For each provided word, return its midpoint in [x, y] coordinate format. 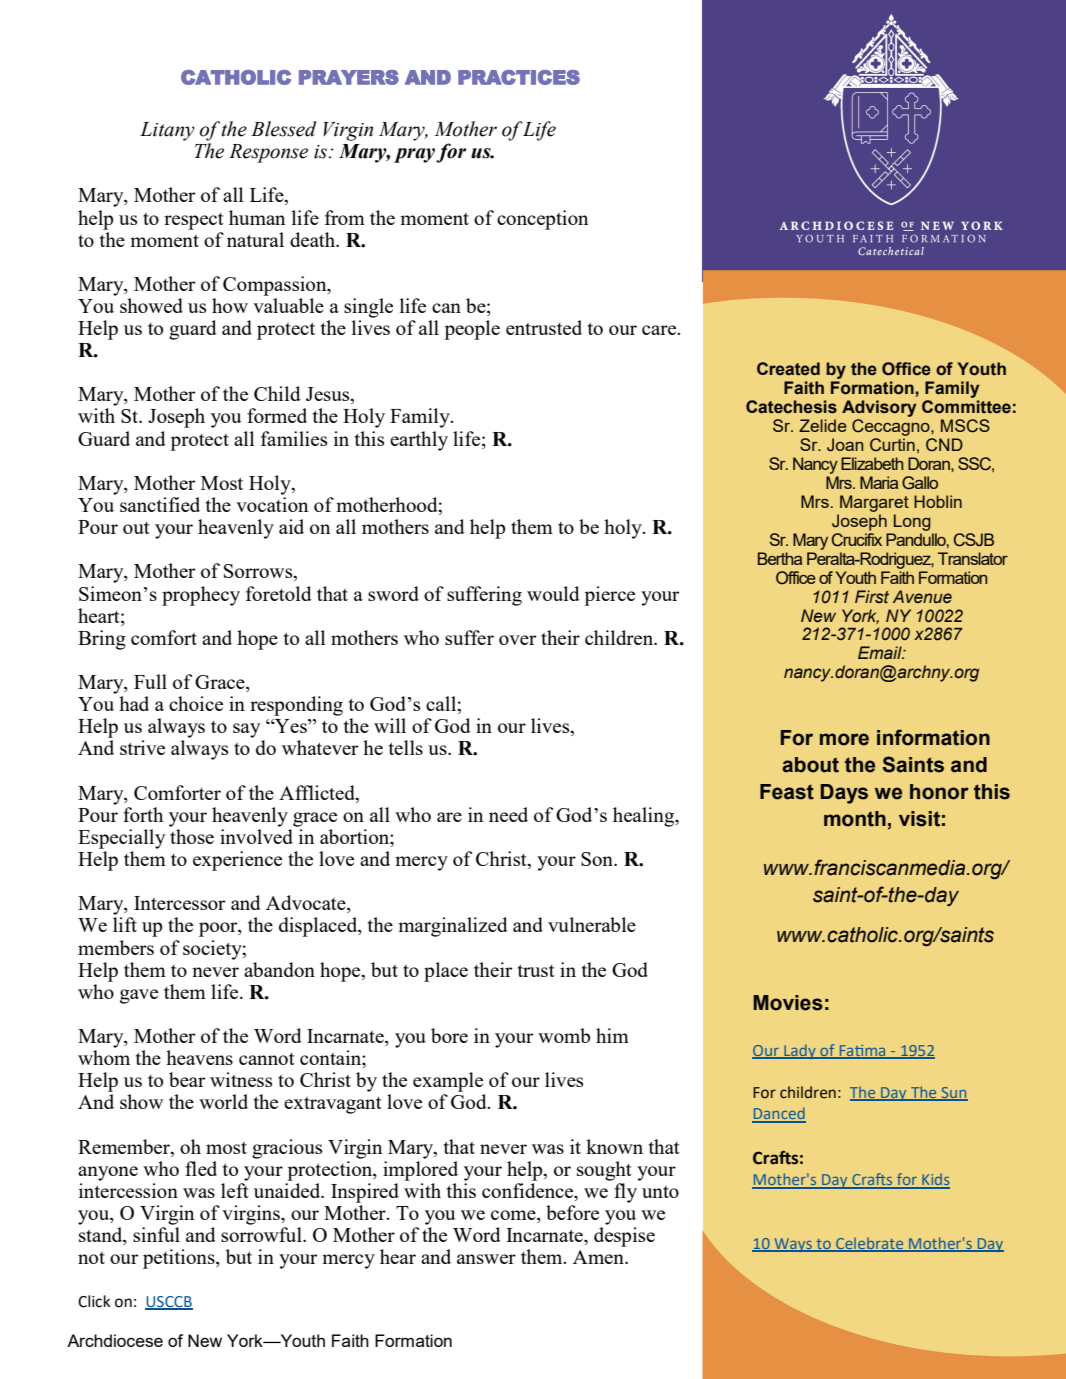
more [844, 739]
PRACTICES [519, 77]
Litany [167, 131]
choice [196, 703]
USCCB [169, 1303]
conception [542, 220]
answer [486, 1259]
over [517, 640]
